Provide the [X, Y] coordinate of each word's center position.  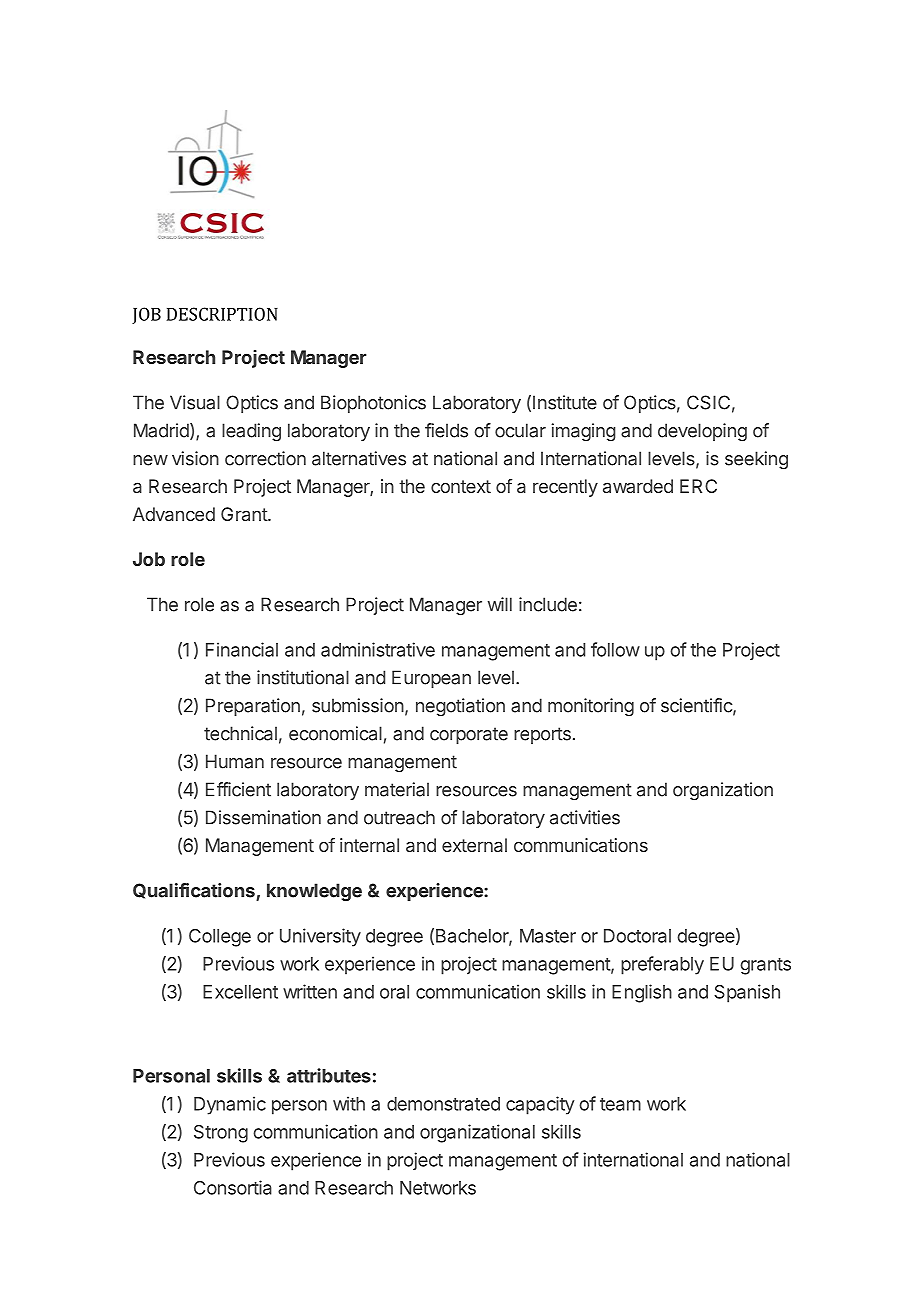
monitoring [591, 707]
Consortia [233, 1187]
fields [446, 430]
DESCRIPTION [222, 314]
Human [235, 761]
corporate [469, 735]
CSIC [708, 402]
